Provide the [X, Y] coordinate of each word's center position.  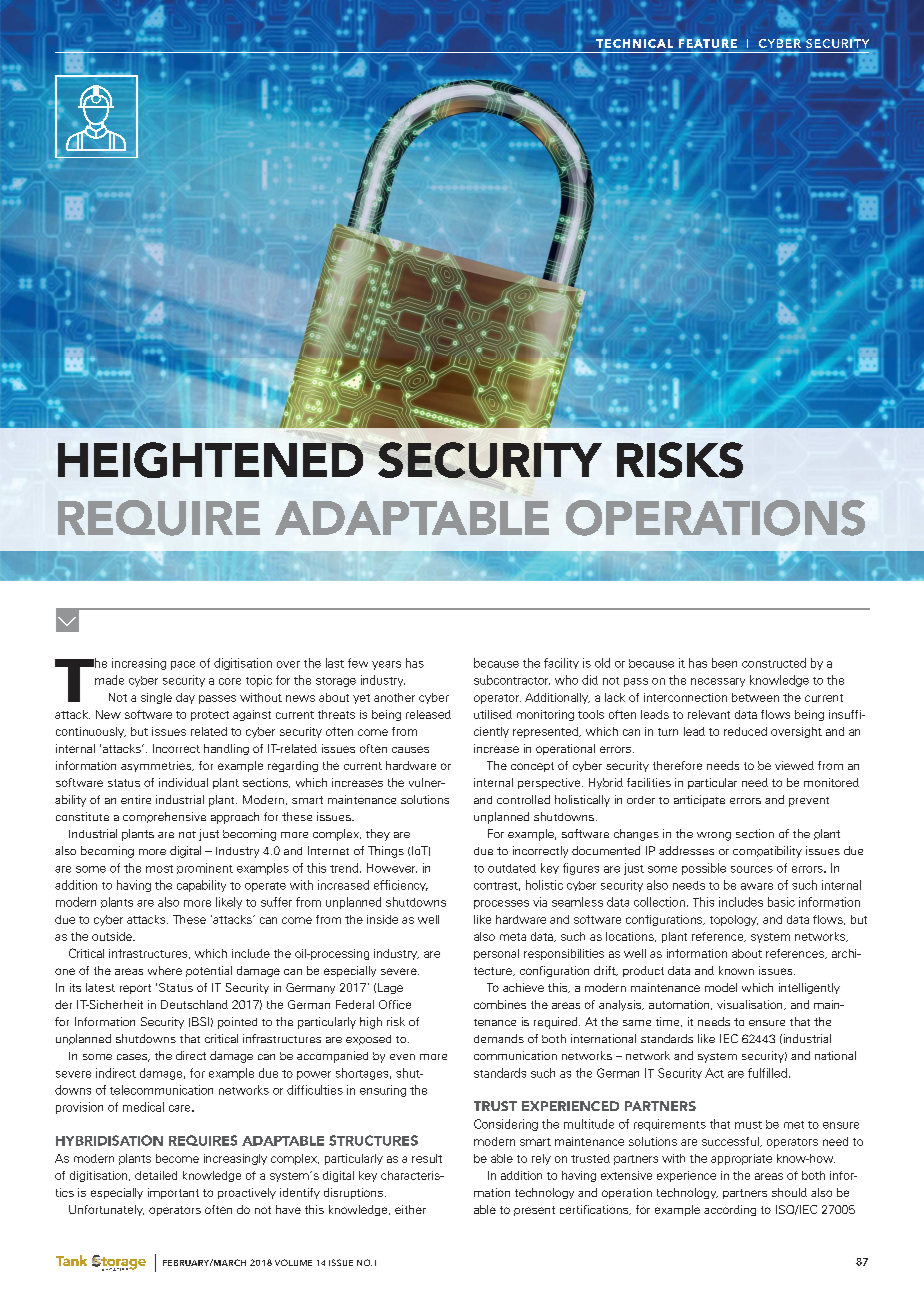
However [392, 868]
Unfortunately [106, 1210]
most [159, 869]
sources [752, 869]
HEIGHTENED [210, 460]
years [386, 665]
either [410, 1209]
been [724, 663]
